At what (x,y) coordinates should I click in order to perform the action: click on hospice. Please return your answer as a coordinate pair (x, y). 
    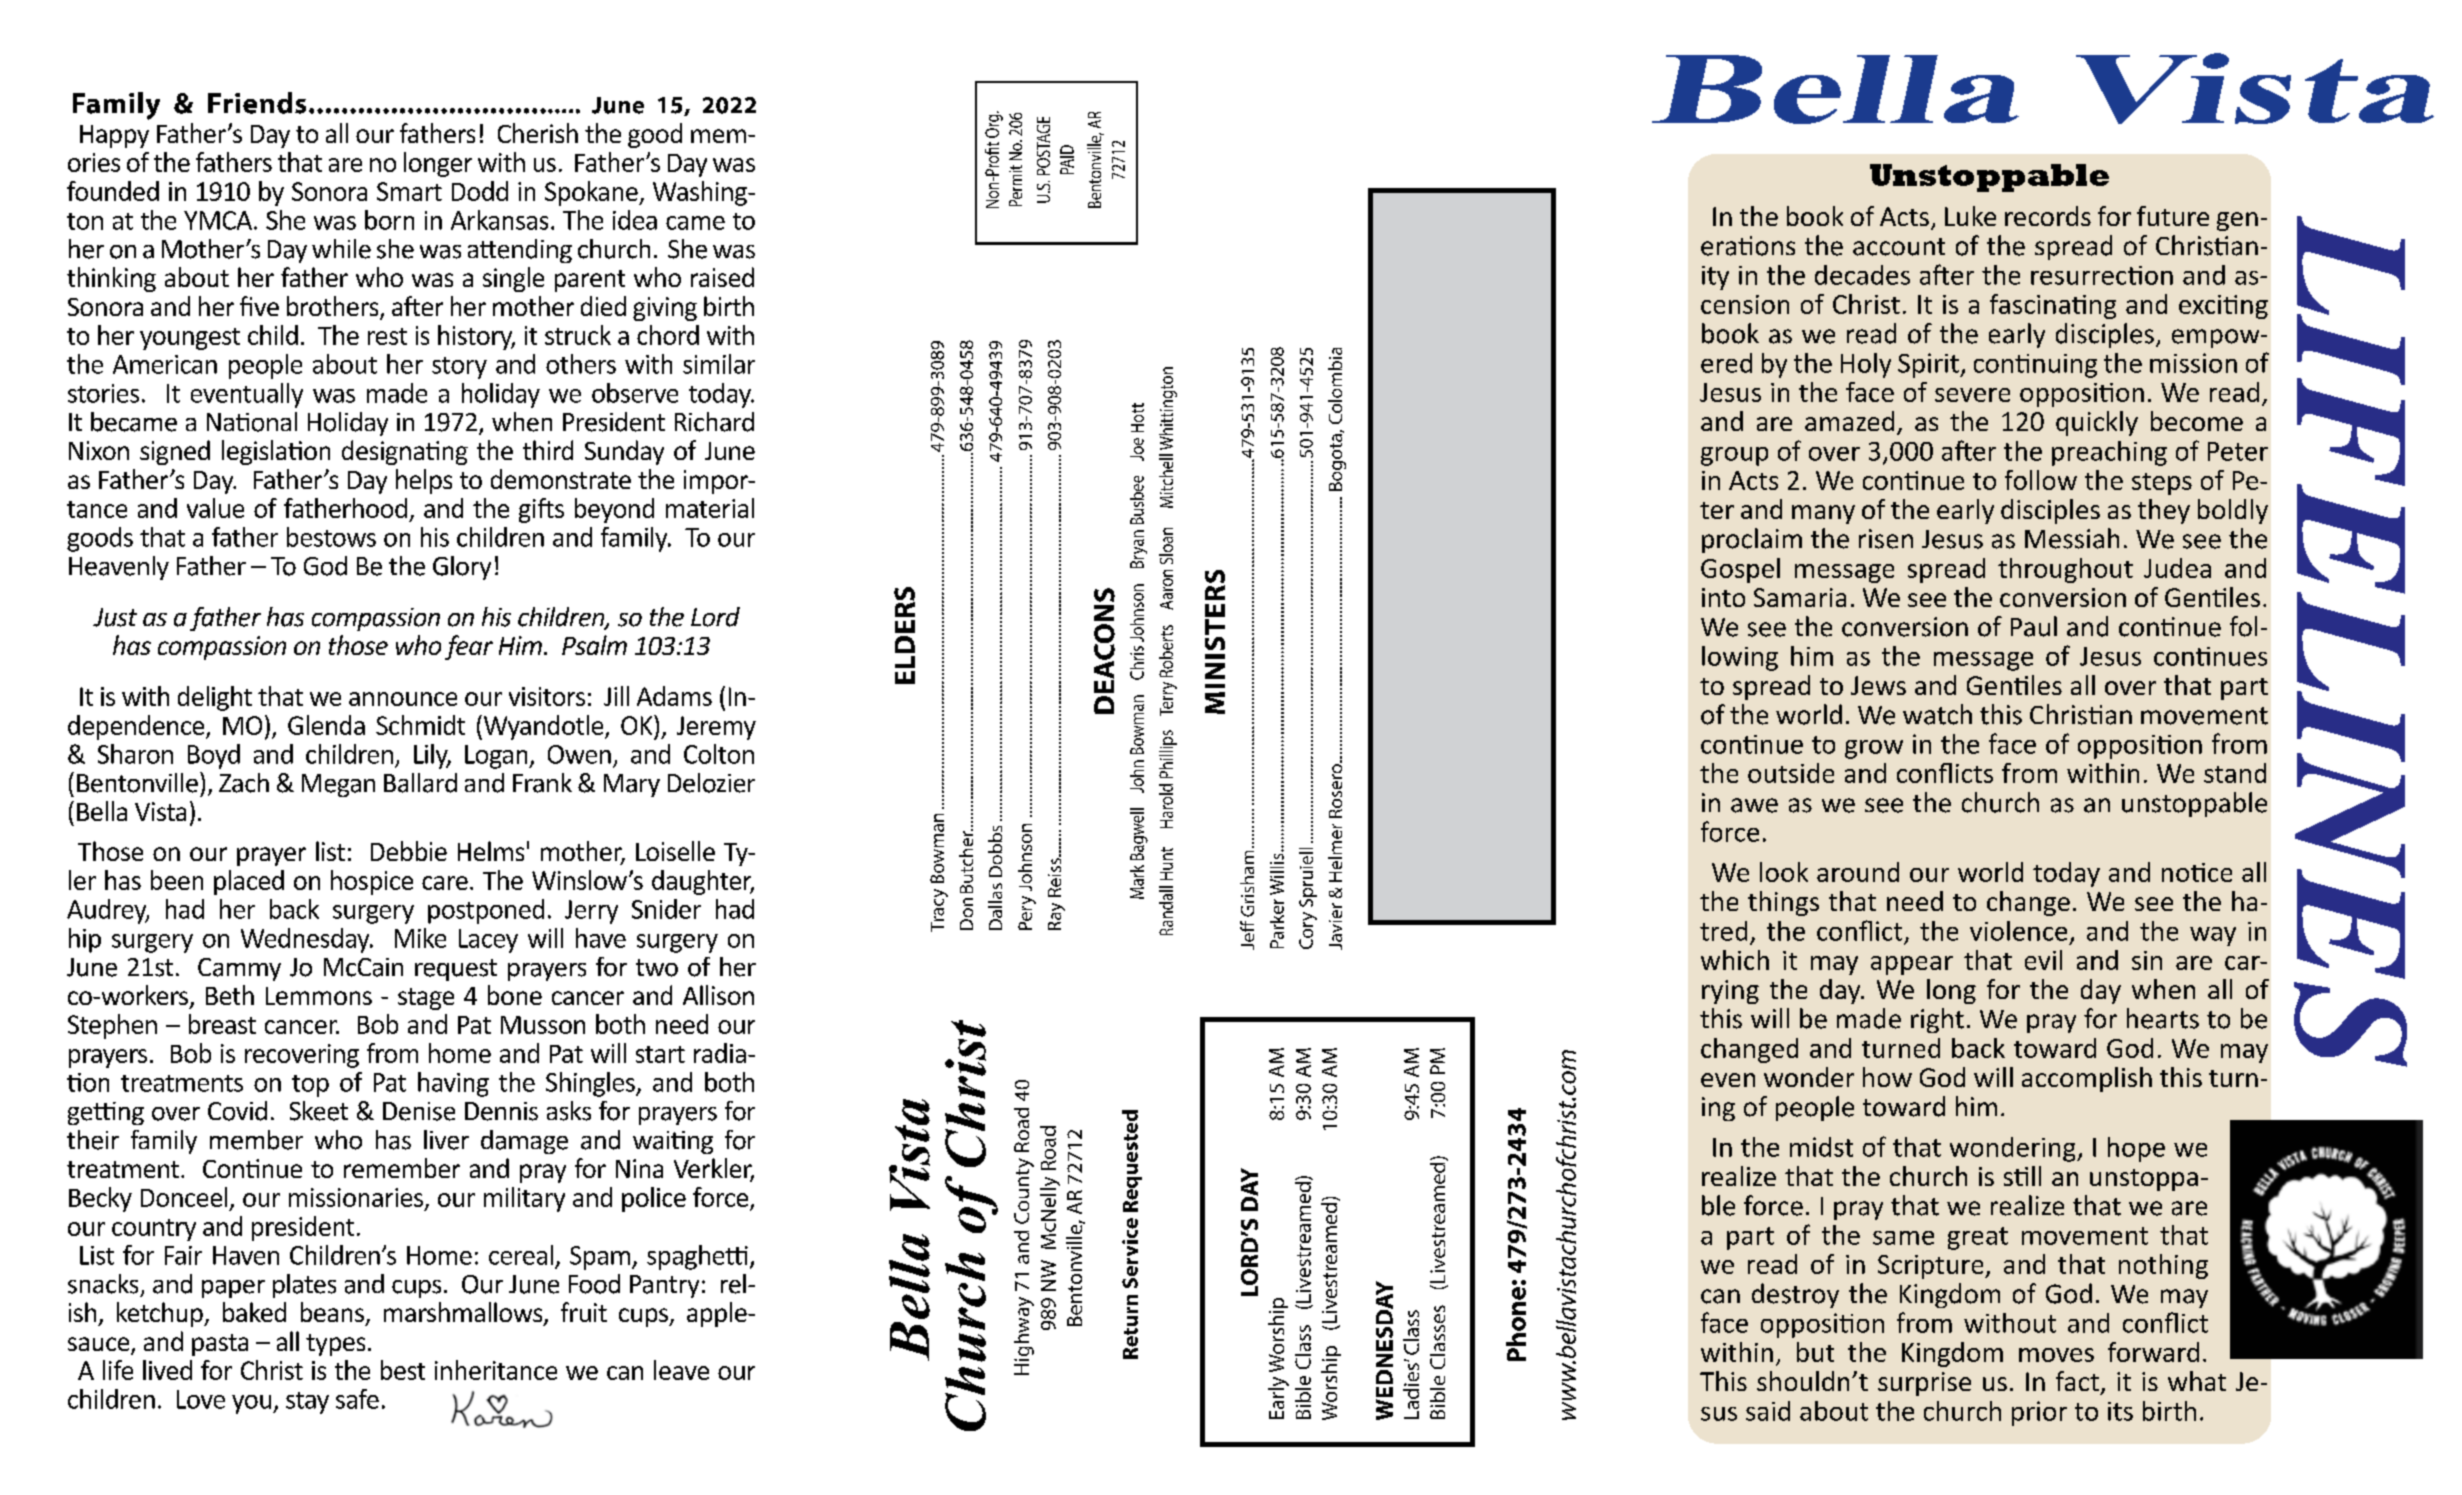
    Looking at the image, I should click on (372, 882).
